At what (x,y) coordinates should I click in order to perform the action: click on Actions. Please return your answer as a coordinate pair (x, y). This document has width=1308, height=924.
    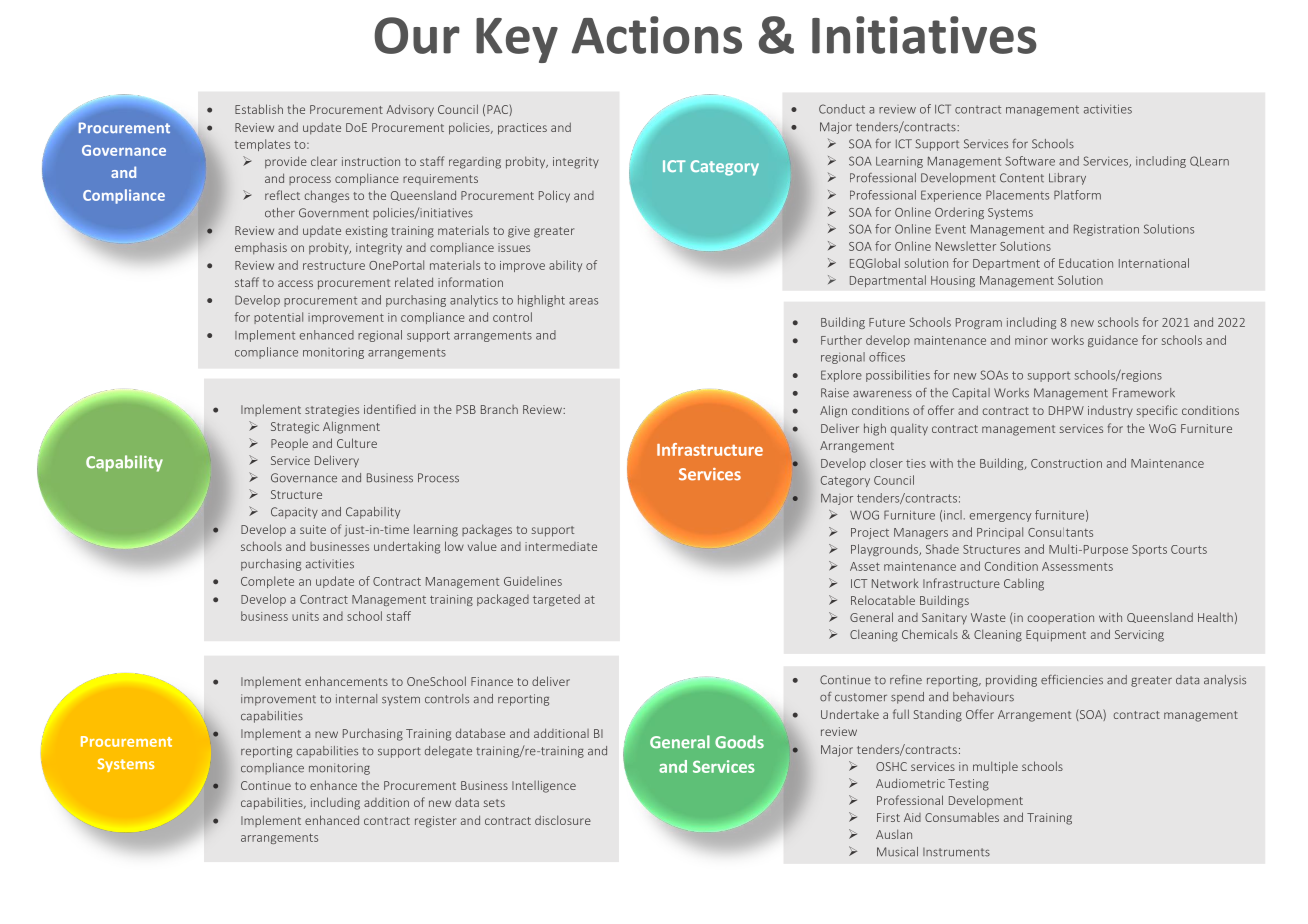
    Looking at the image, I should click on (657, 35).
